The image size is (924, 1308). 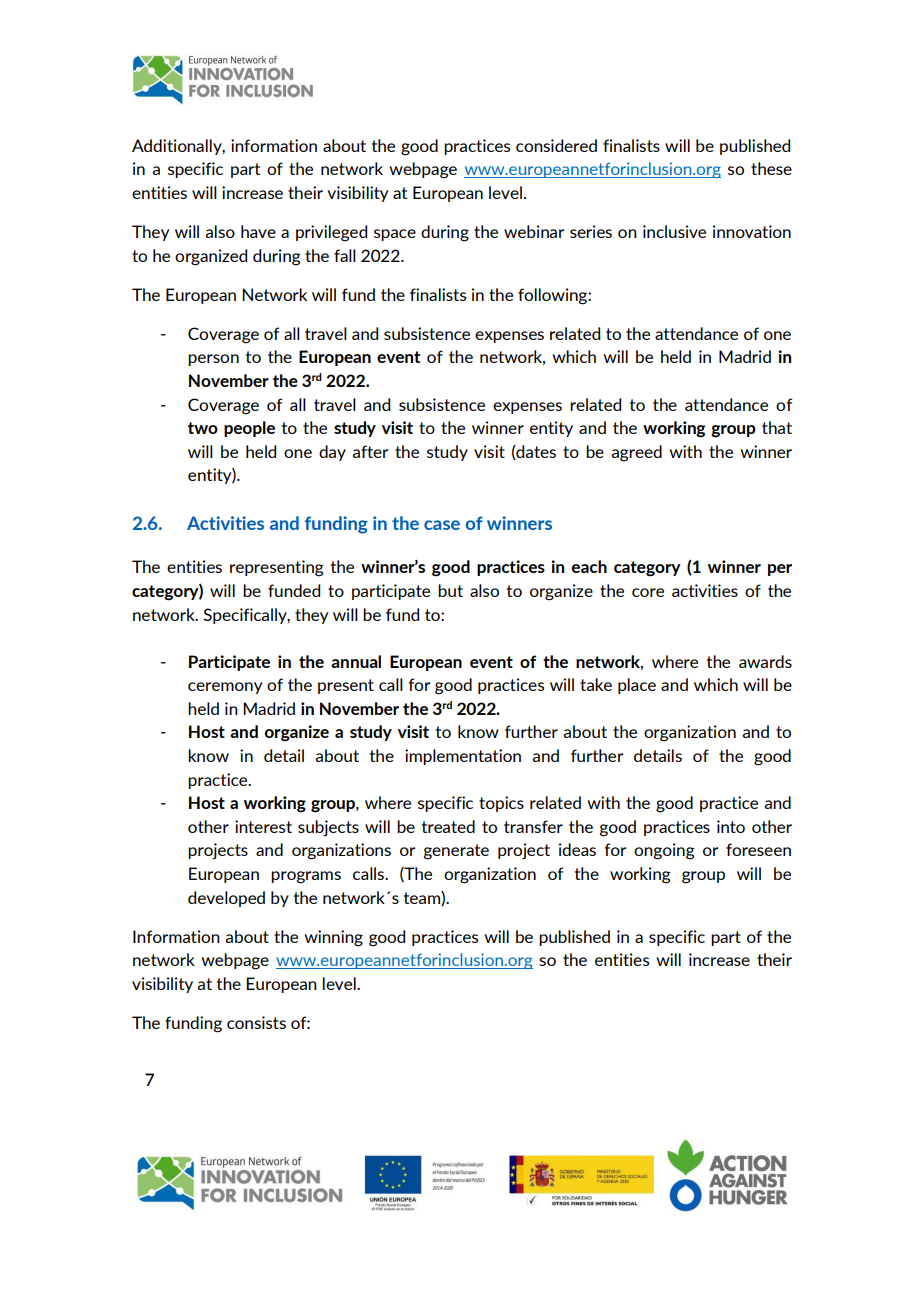 I want to click on have, so click(x=258, y=231).
